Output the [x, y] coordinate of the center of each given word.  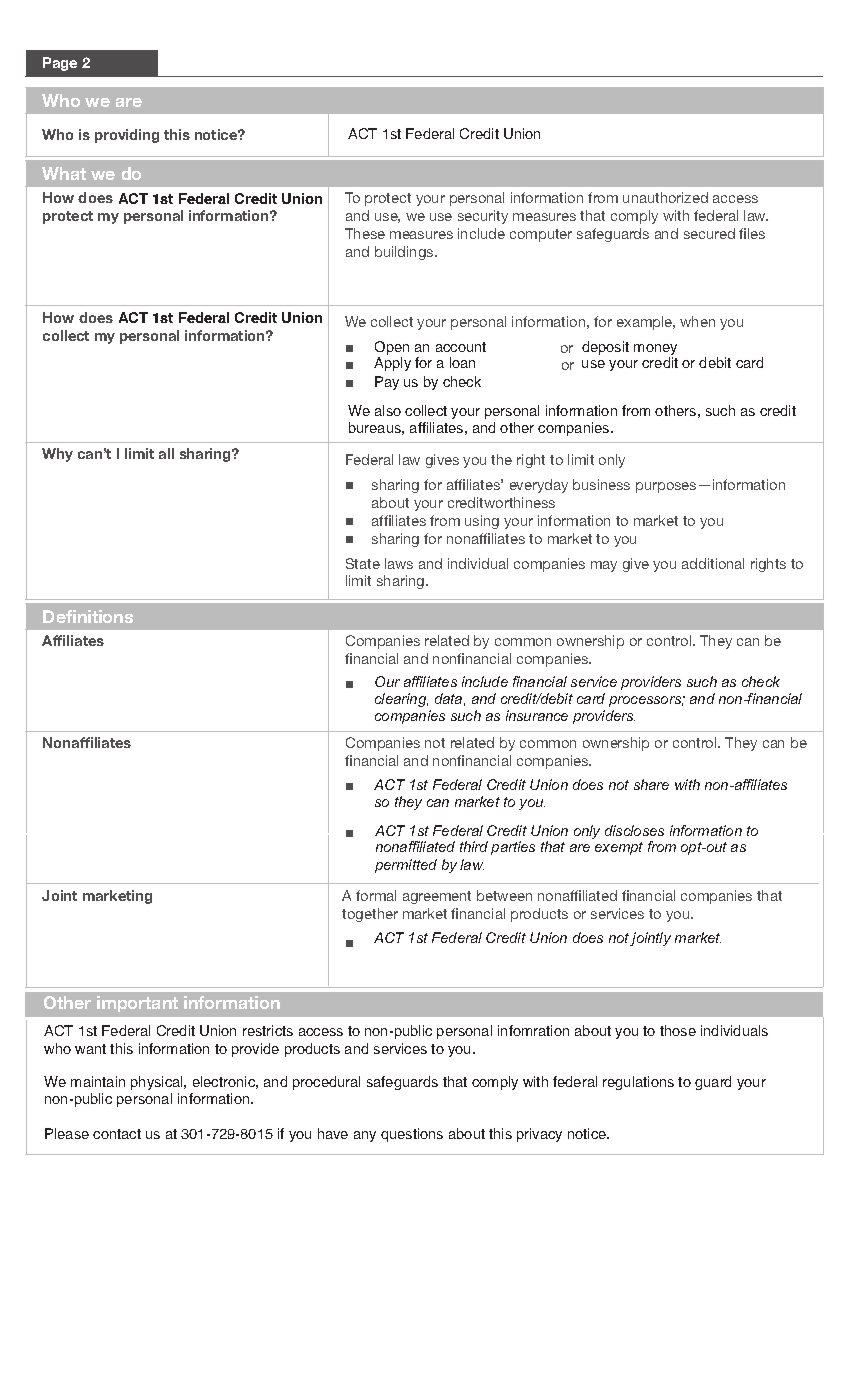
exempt [619, 848]
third [474, 846]
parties [513, 848]
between [506, 847]
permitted [406, 866]
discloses [634, 830]
